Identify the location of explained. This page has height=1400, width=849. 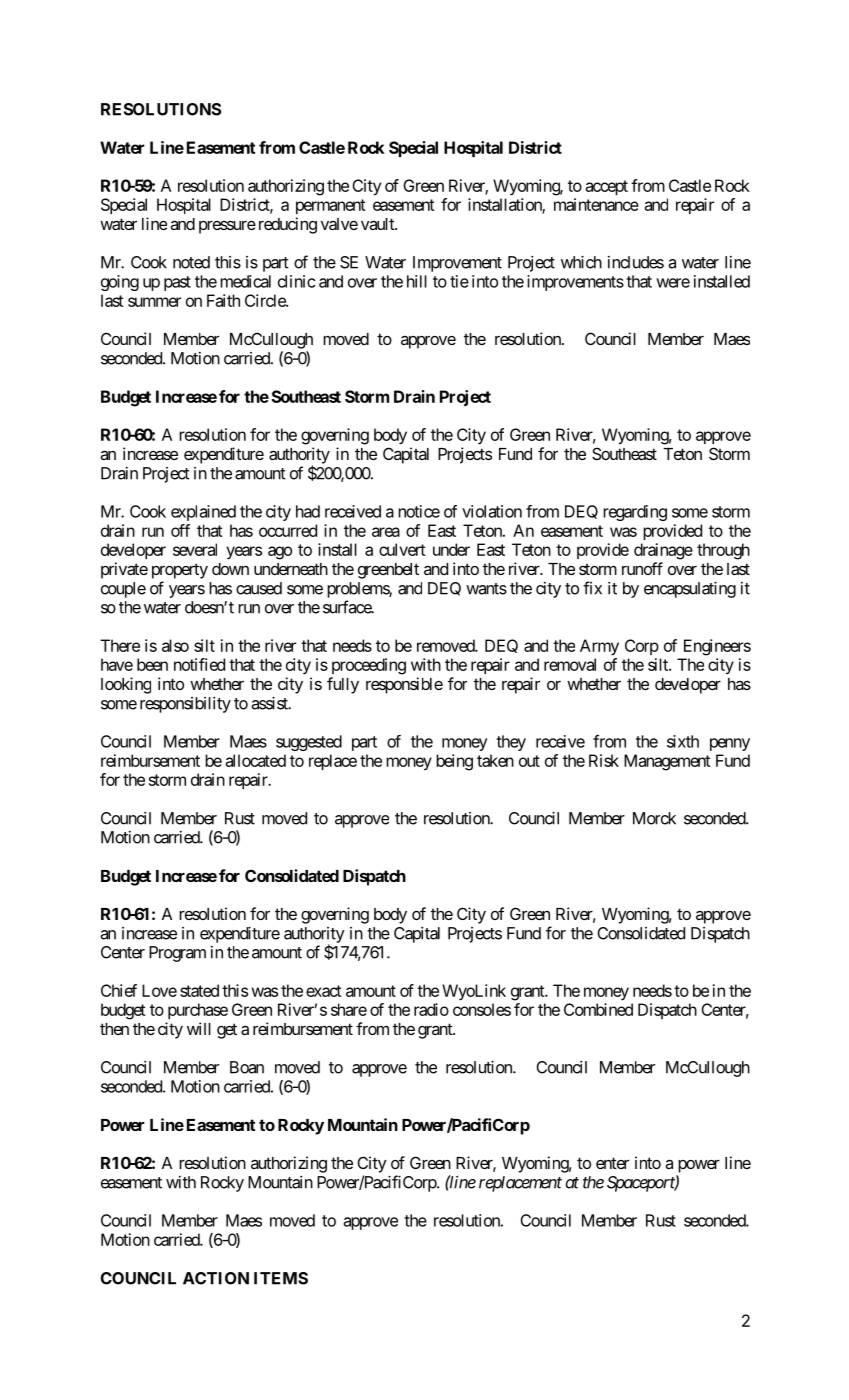
(203, 513).
